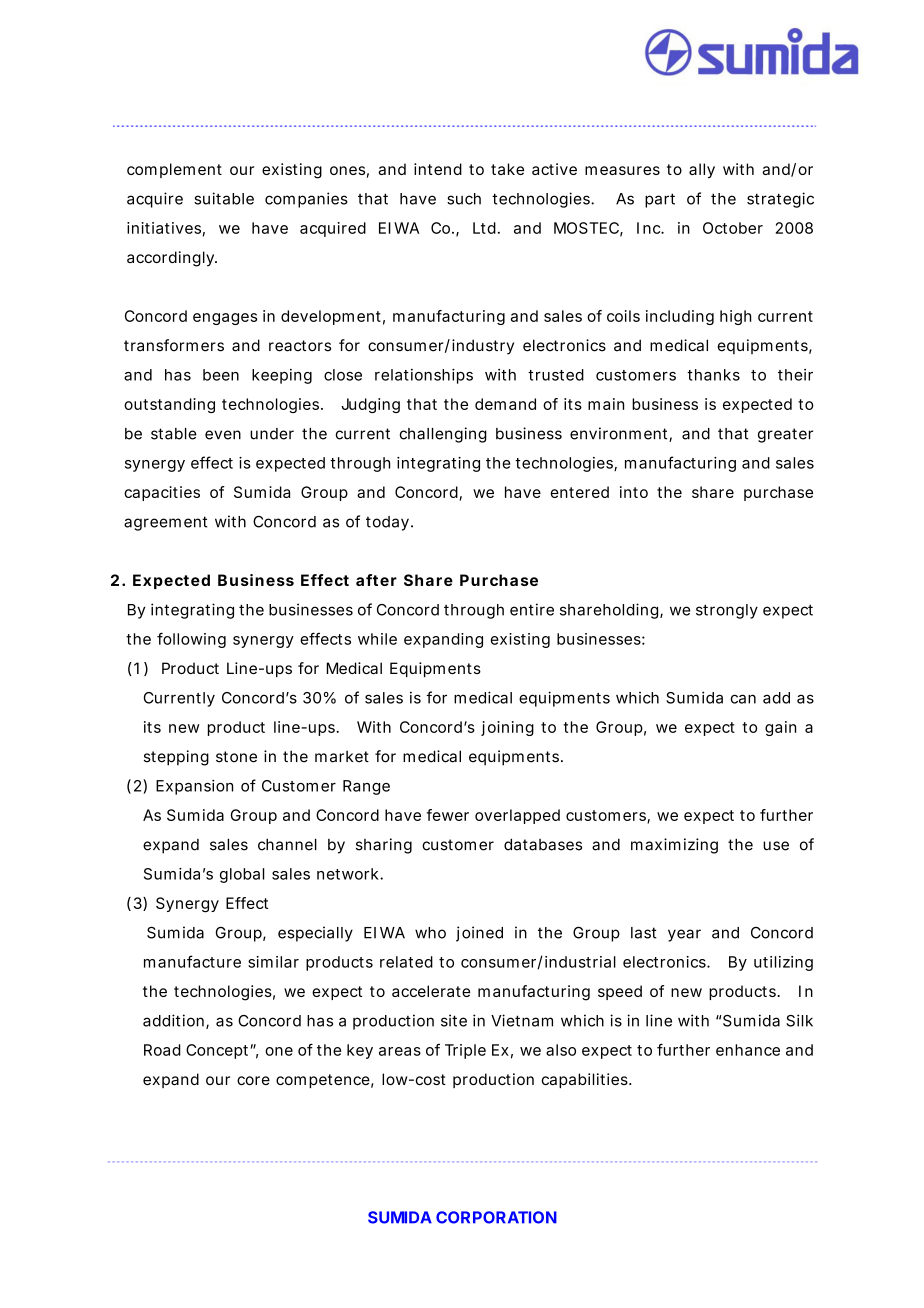 The image size is (924, 1308). What do you see at coordinates (496, 1217) in the page?
I see `CORPORATION` at bounding box center [496, 1217].
